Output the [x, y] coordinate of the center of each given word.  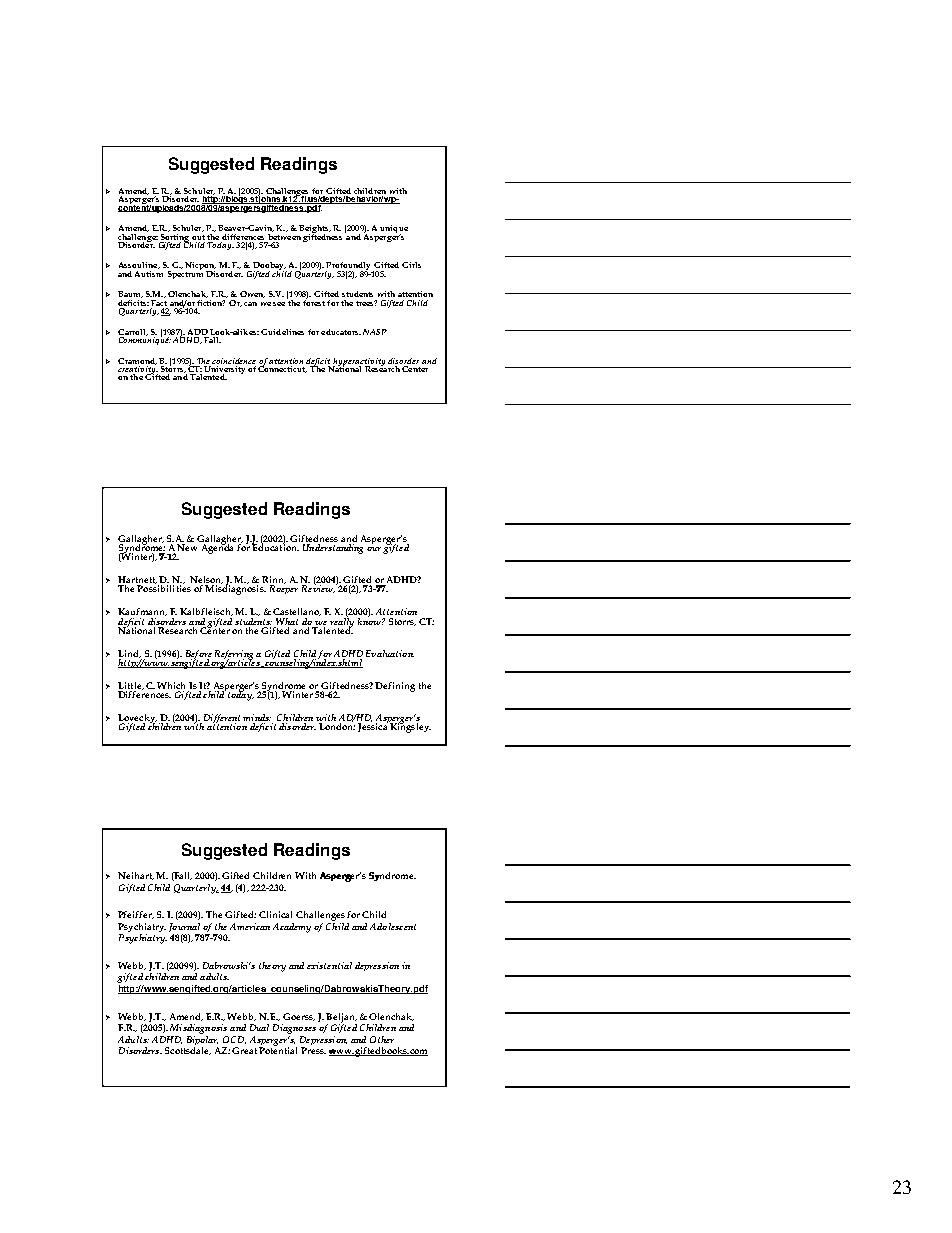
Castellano [297, 612]
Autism [149, 272]
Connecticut [282, 368]
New [187, 547]
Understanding [334, 547]
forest [314, 301]
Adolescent [393, 926]
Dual [259, 1027]
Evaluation [390, 653]
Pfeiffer [136, 915]
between [284, 235]
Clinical [275, 914]
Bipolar [202, 1040]
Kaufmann [142, 612]
